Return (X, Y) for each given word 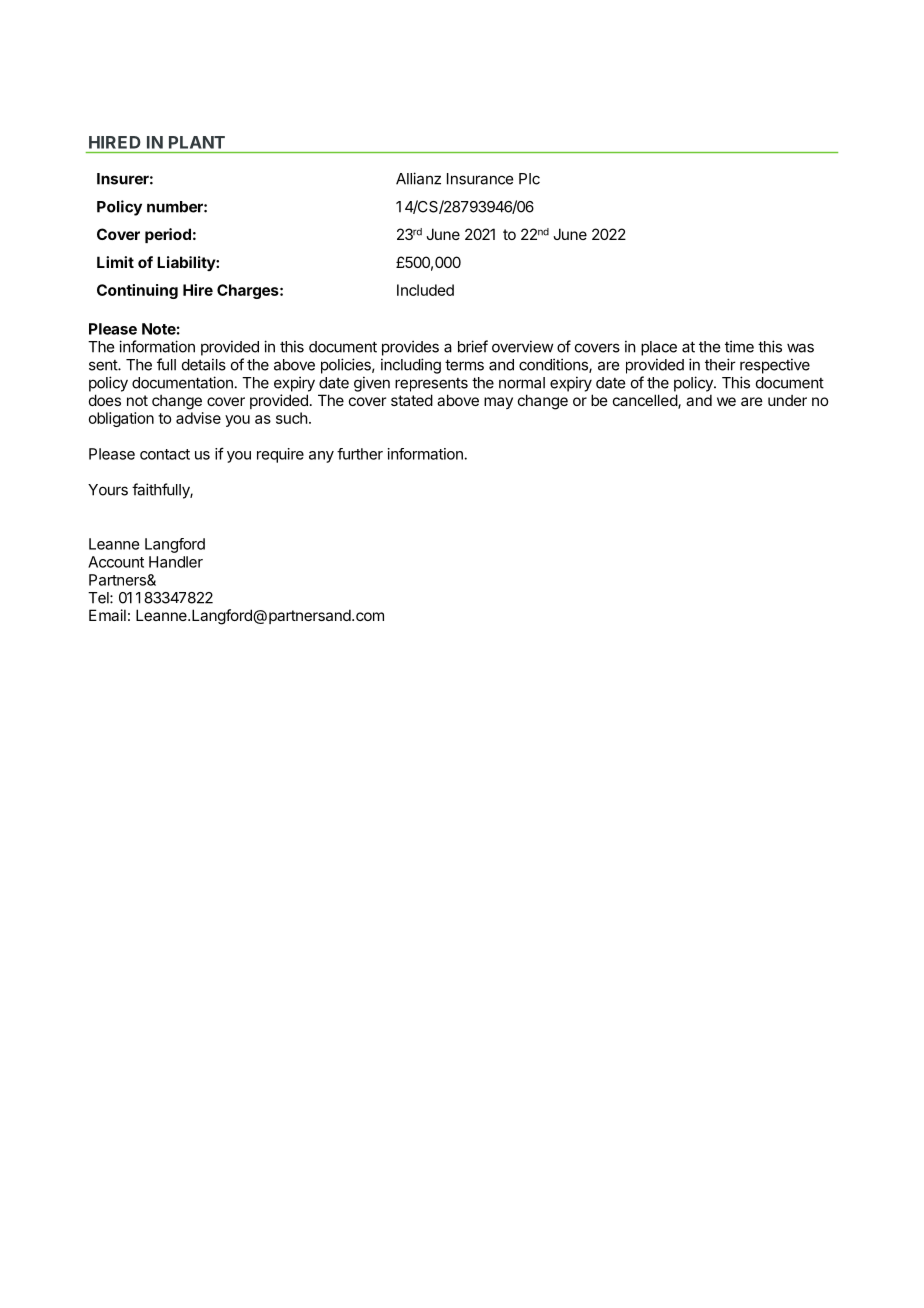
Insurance (480, 179)
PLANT (197, 142)
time (739, 346)
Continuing (137, 291)
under (787, 400)
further (360, 454)
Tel (99, 598)
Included (425, 290)
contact (165, 454)
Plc (529, 179)
